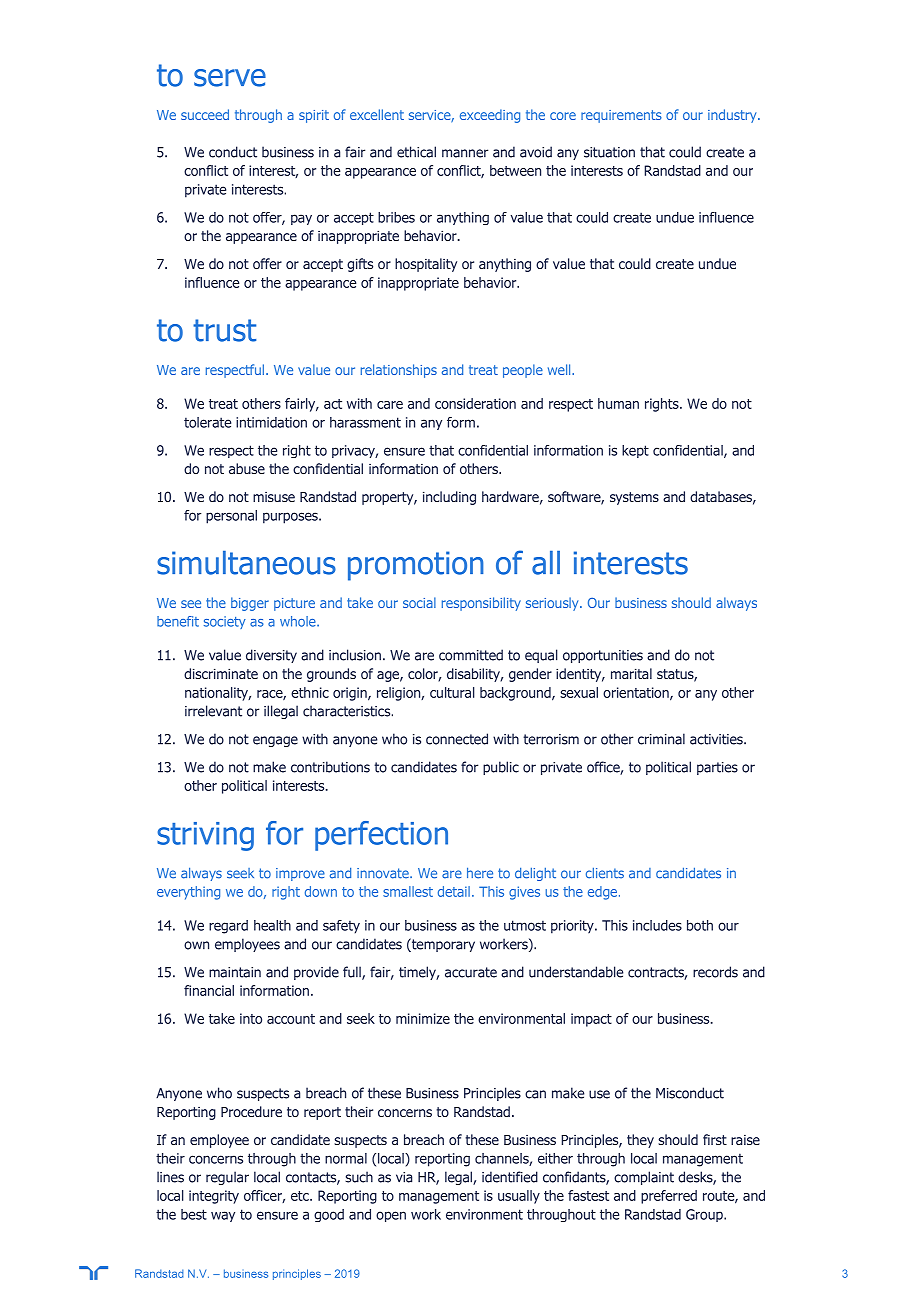 This image has height=1308, width=924. I want to click on preferred, so click(669, 1197).
